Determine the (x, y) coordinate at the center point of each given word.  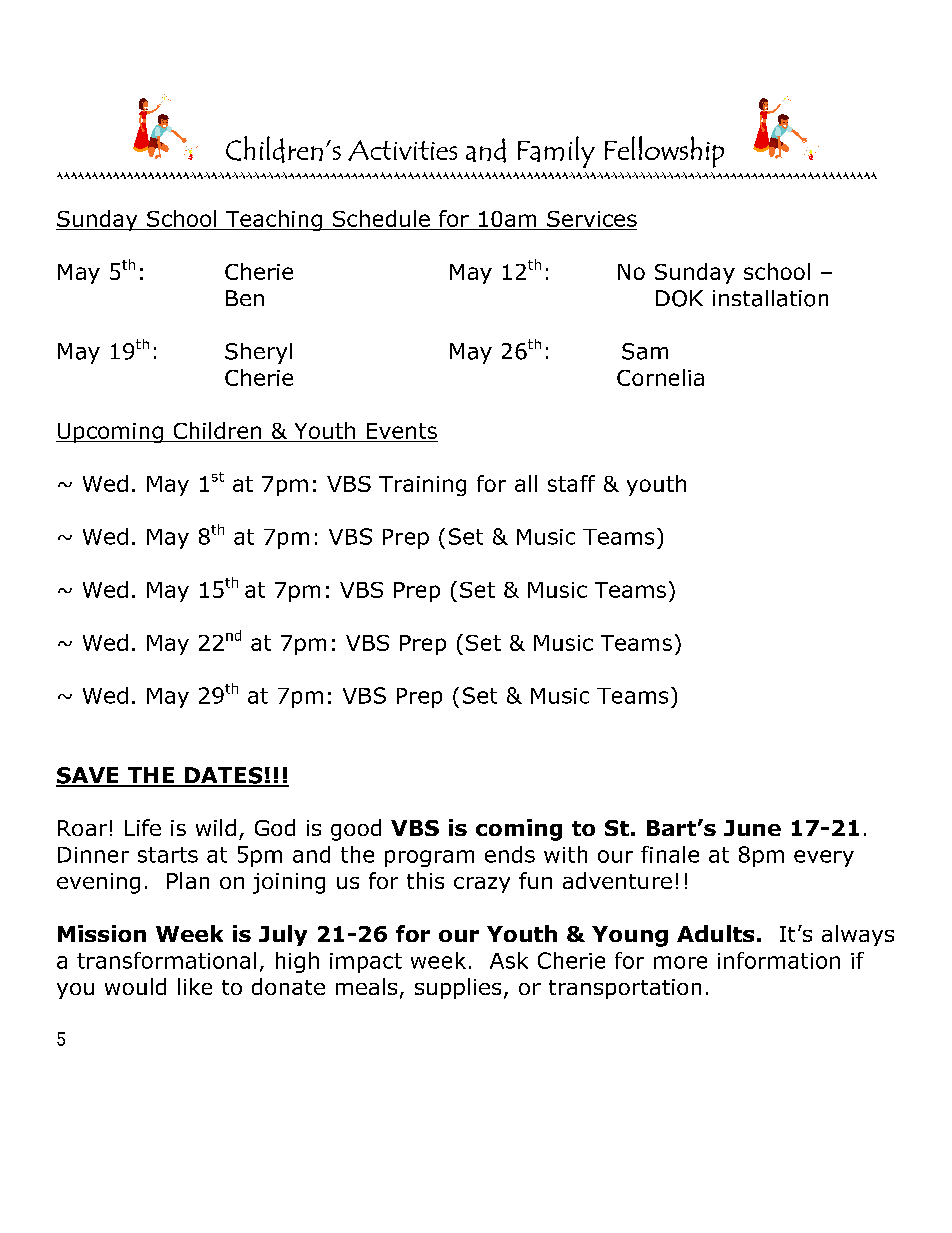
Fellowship (664, 152)
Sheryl (258, 353)
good (356, 830)
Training (422, 486)
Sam (645, 351)
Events (402, 431)
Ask (509, 960)
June (752, 828)
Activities (402, 150)
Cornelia (660, 377)
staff (571, 483)
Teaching (273, 220)
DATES (224, 776)
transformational (166, 960)
